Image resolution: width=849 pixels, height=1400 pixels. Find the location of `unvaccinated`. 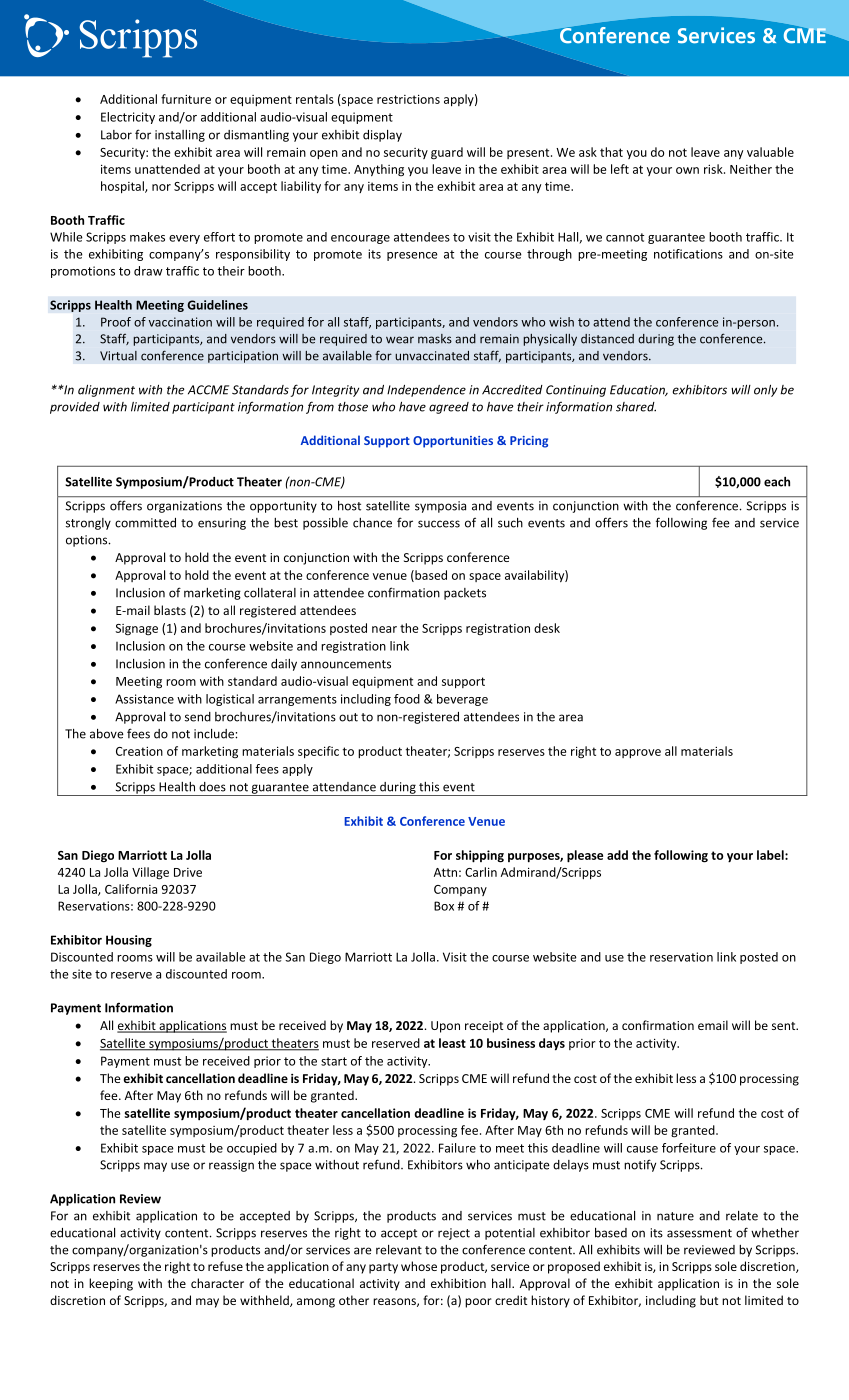

unvaccinated is located at coordinates (432, 356).
